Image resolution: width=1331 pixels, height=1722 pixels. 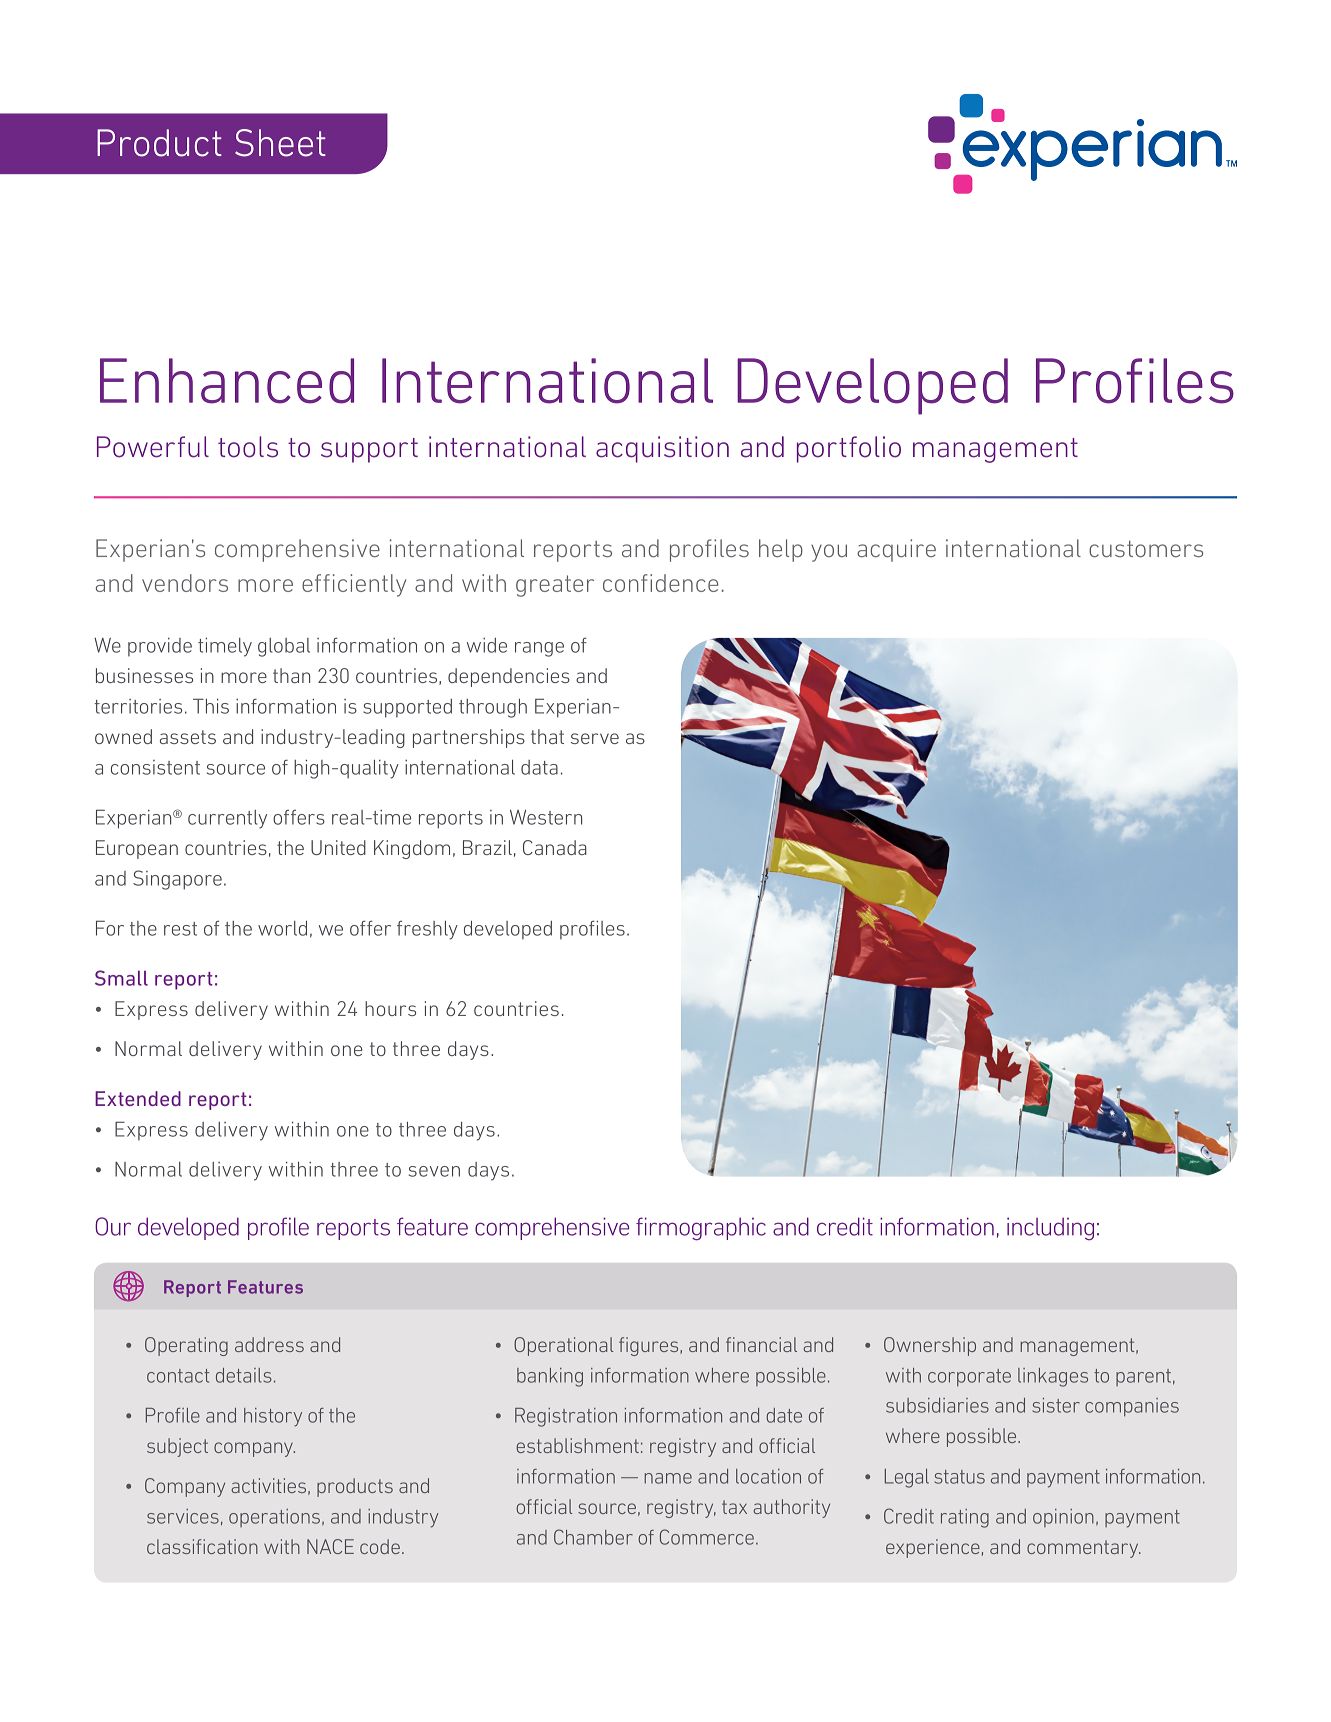 What do you see at coordinates (668, 1478) in the screenshot?
I see `name` at bounding box center [668, 1478].
